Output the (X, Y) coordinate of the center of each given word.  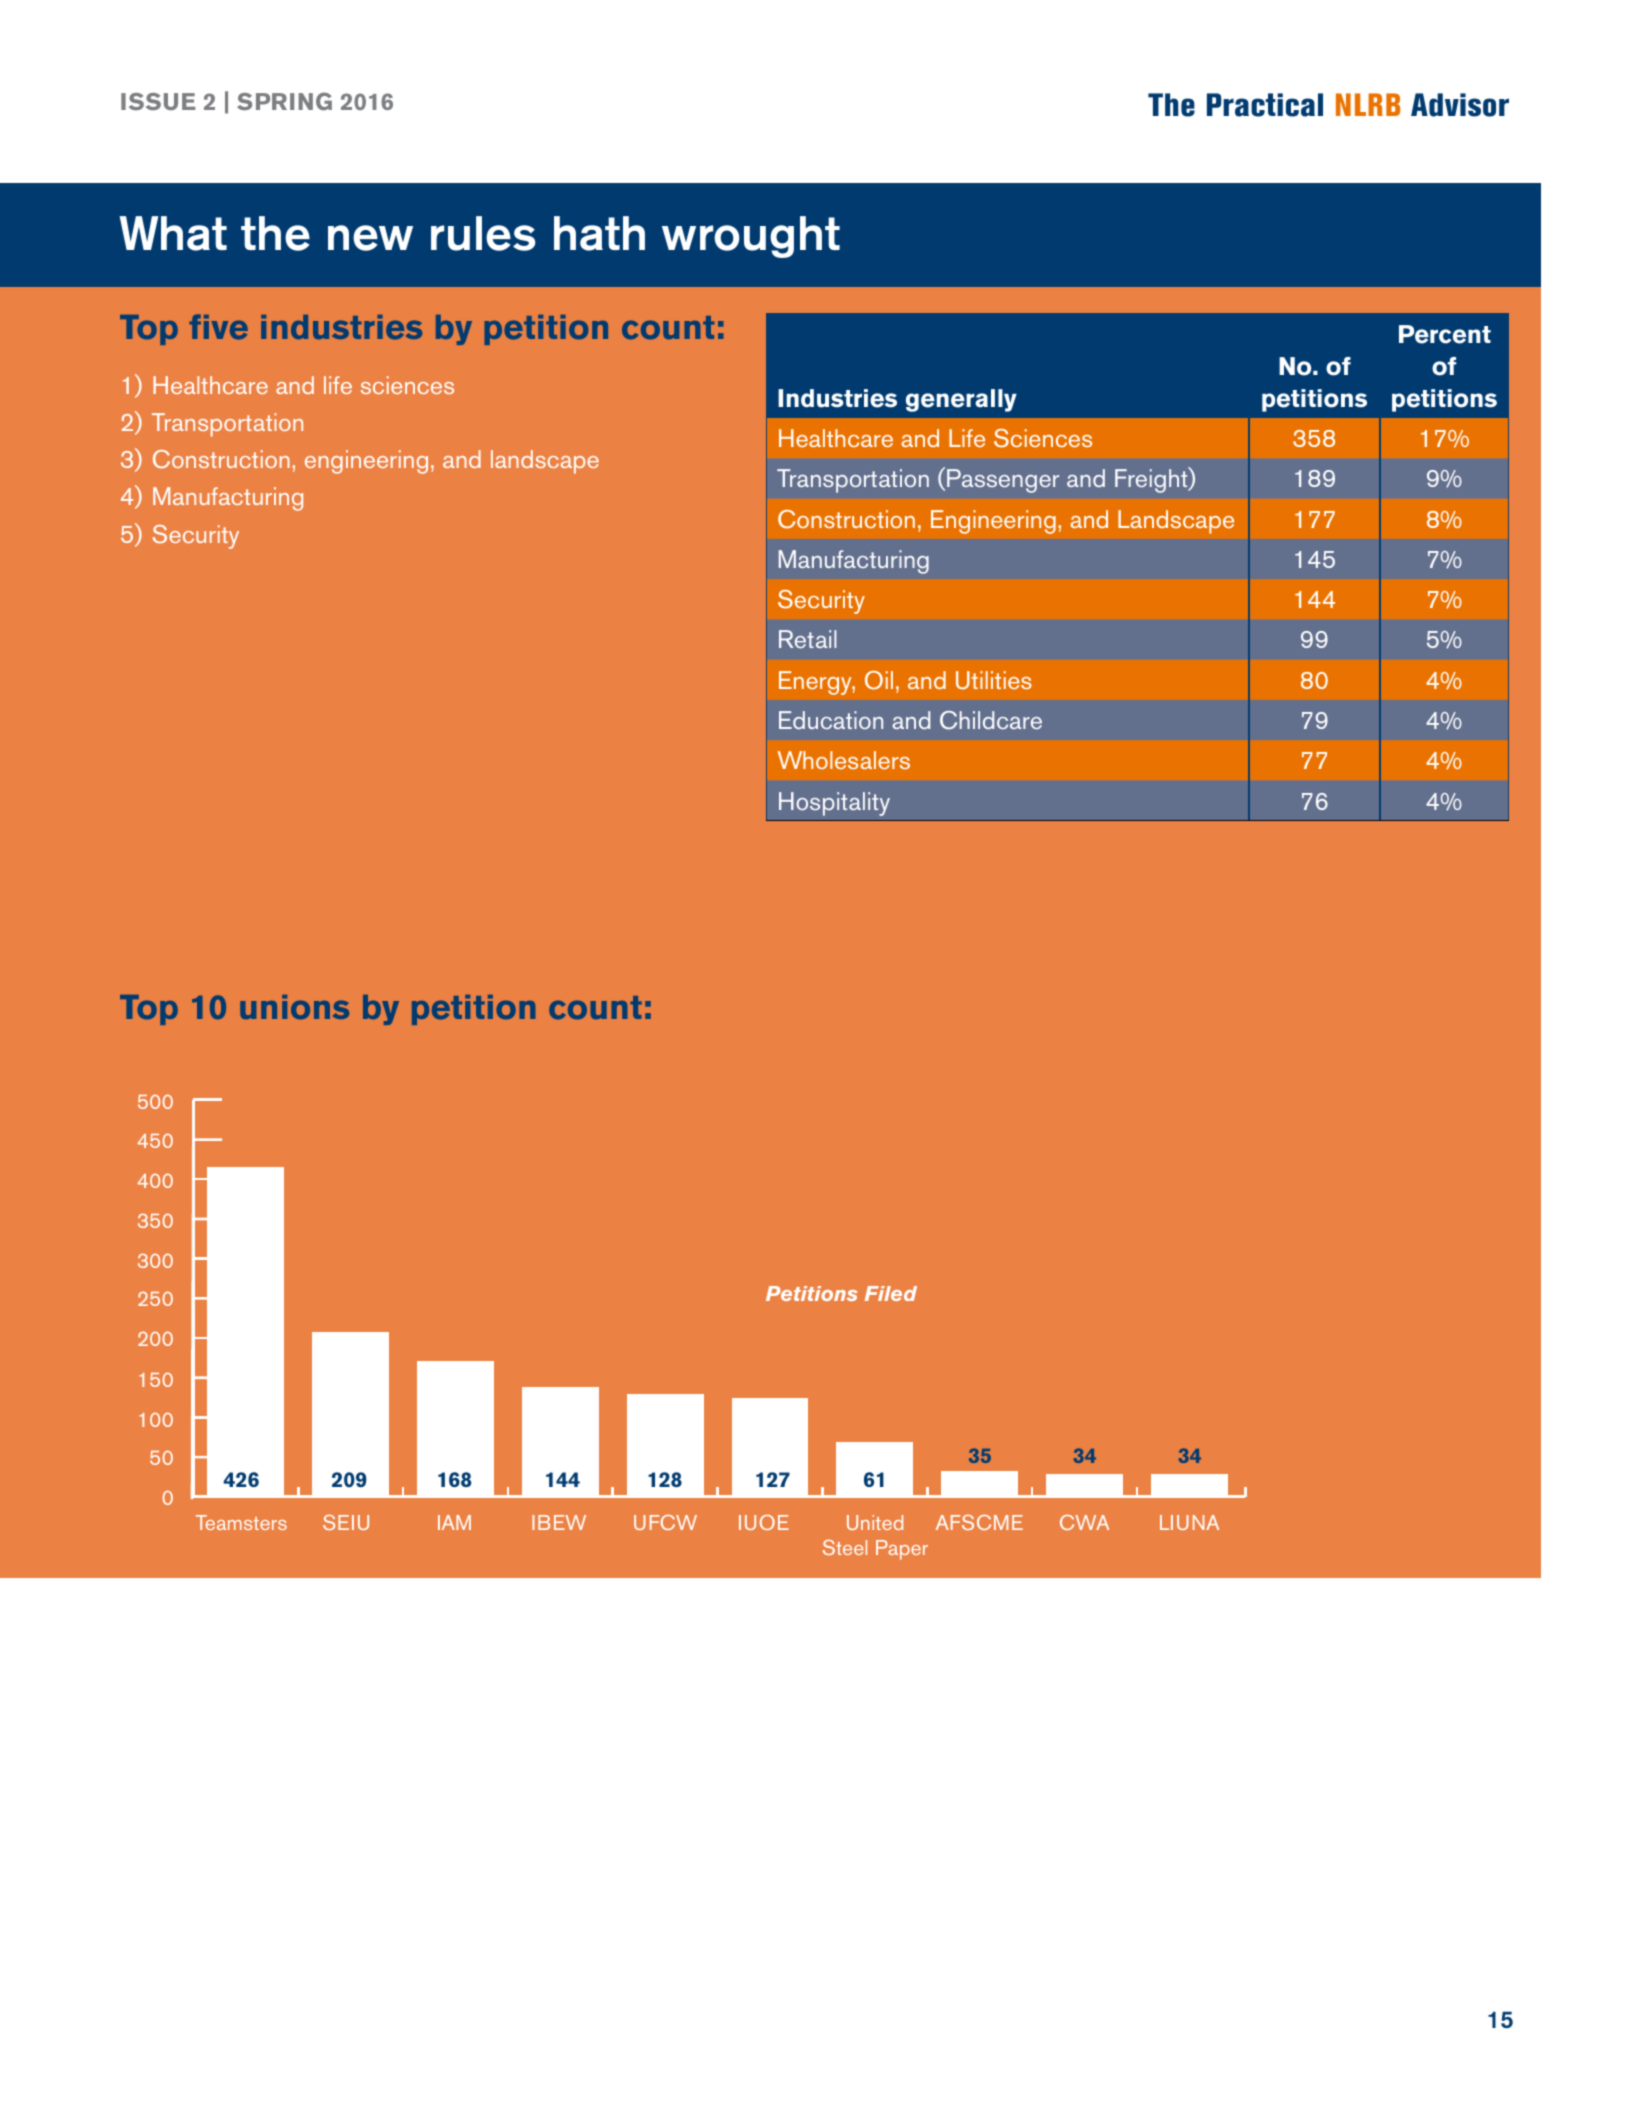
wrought (751, 237)
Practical (1265, 105)
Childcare (991, 720)
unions (294, 1007)
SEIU (346, 1522)
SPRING (284, 101)
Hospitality (834, 804)
